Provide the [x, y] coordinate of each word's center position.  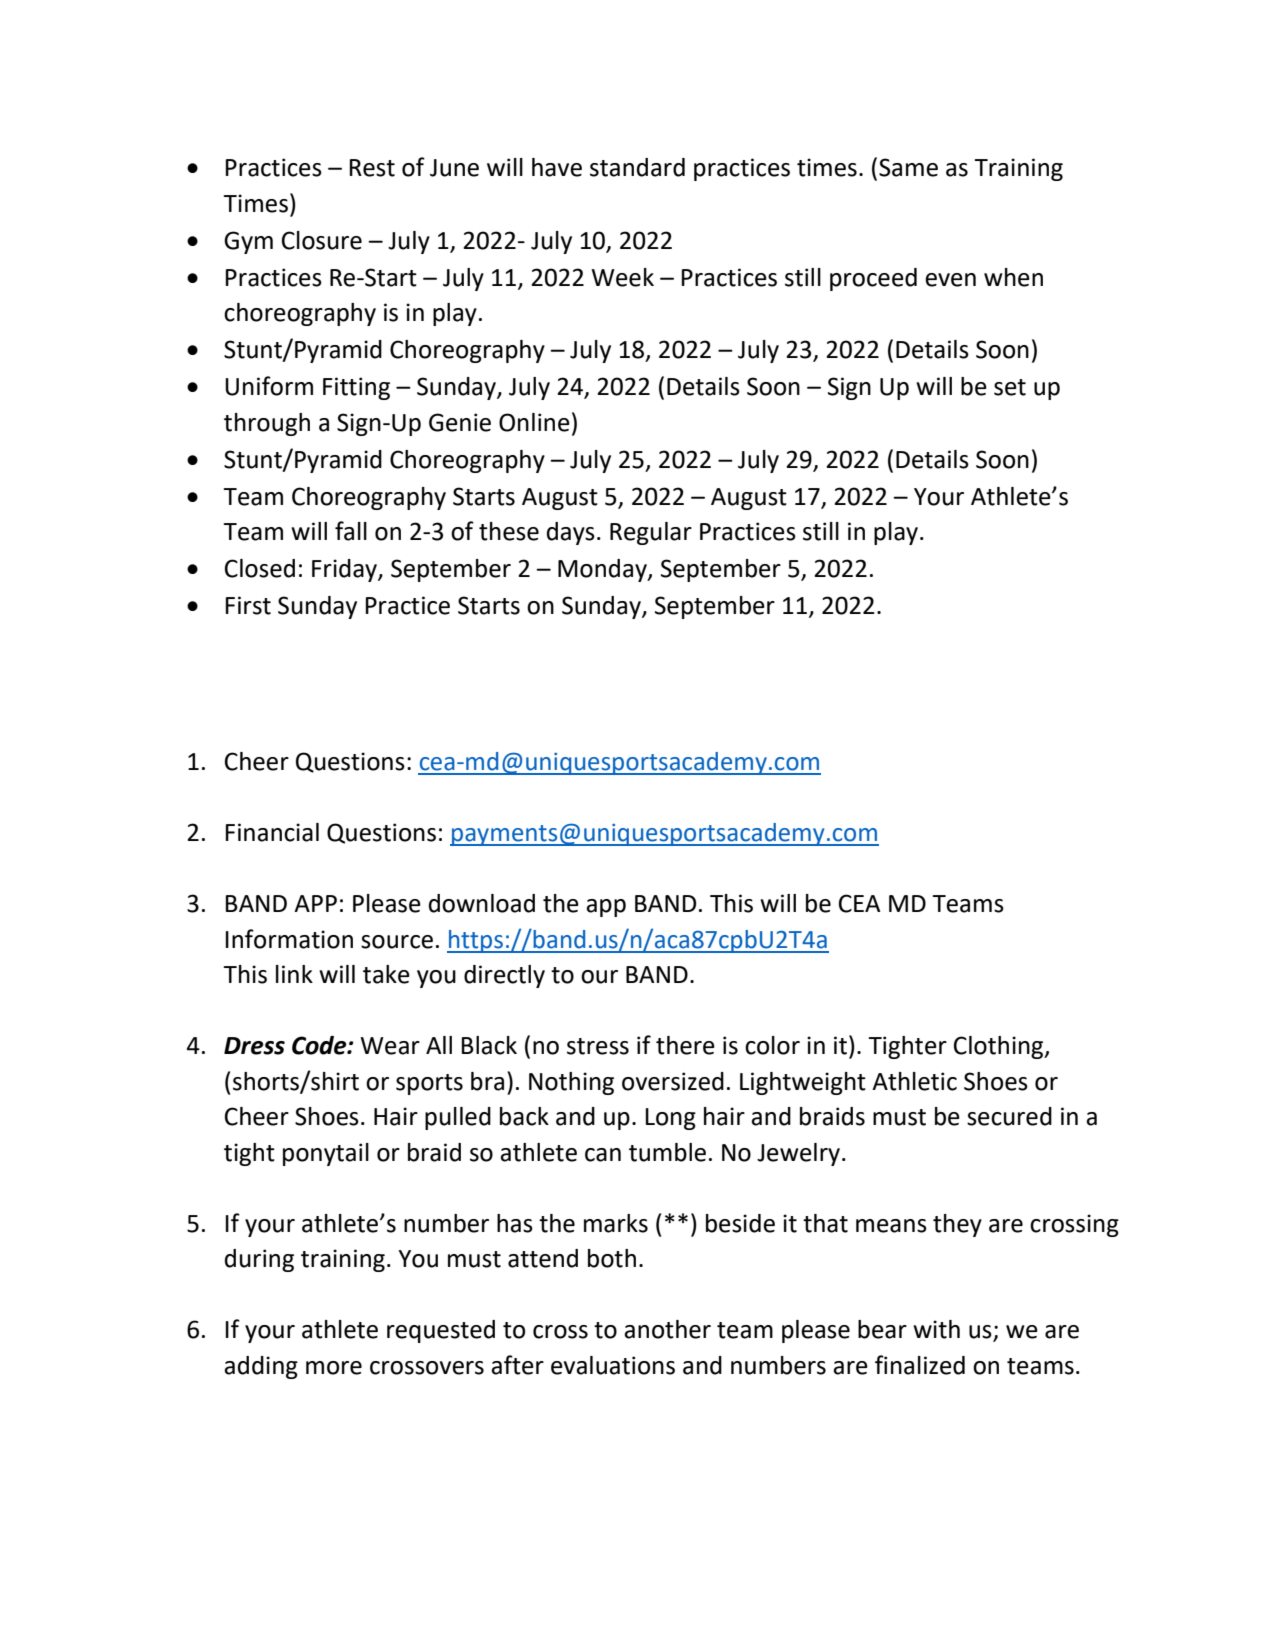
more [334, 1368]
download [482, 903]
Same [908, 167]
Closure [322, 240]
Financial [272, 832]
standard [637, 167]
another [667, 1329]
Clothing [1000, 1047]
